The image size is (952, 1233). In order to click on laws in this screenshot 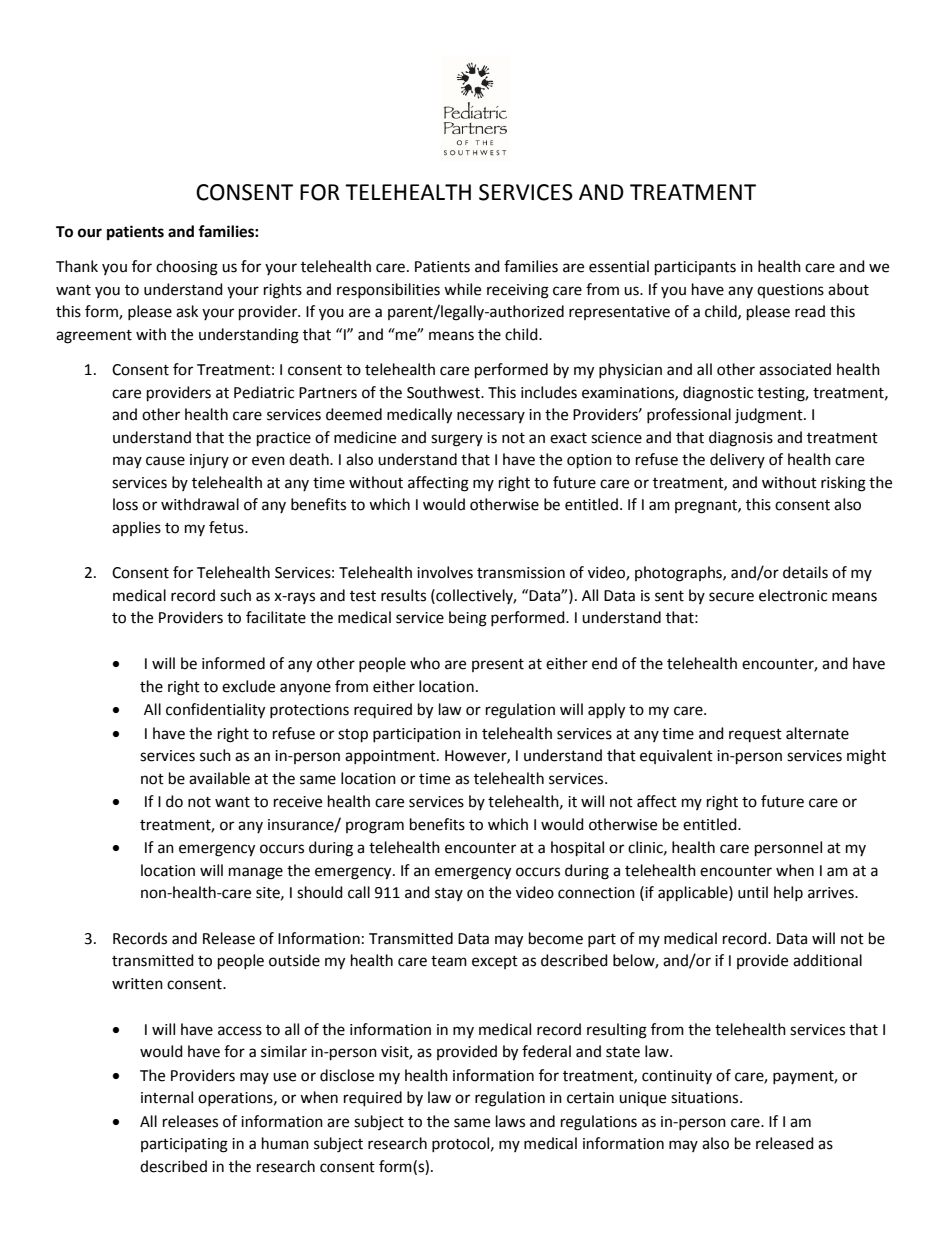, I will do `click(510, 1121)`.
